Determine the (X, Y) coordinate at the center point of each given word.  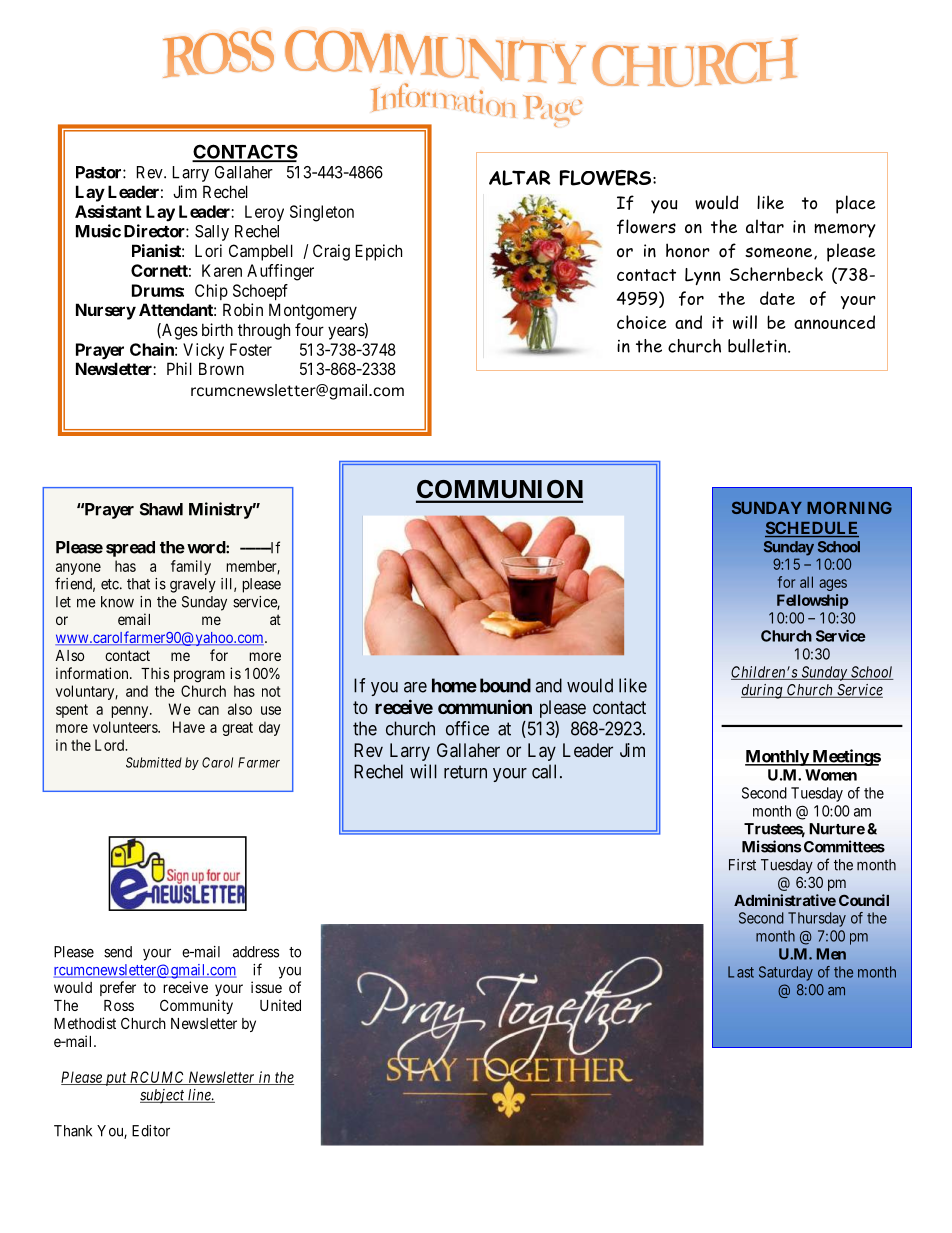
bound (505, 685)
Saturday (786, 973)
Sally (212, 233)
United (280, 1005)
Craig (331, 252)
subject (163, 1096)
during (763, 691)
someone (780, 253)
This (155, 673)
